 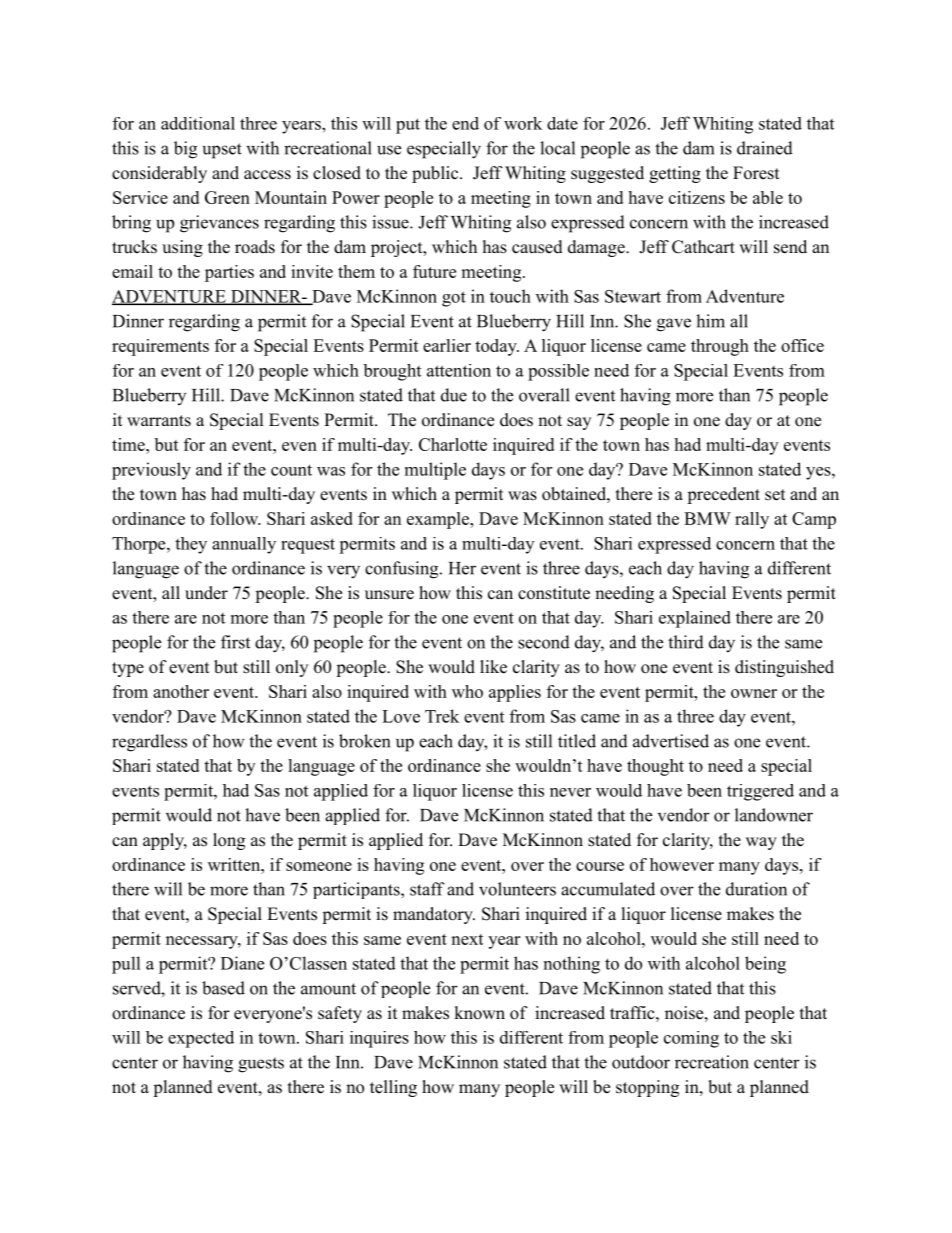 What do you see at coordinates (459, 370) in the screenshot?
I see `attention` at bounding box center [459, 370].
